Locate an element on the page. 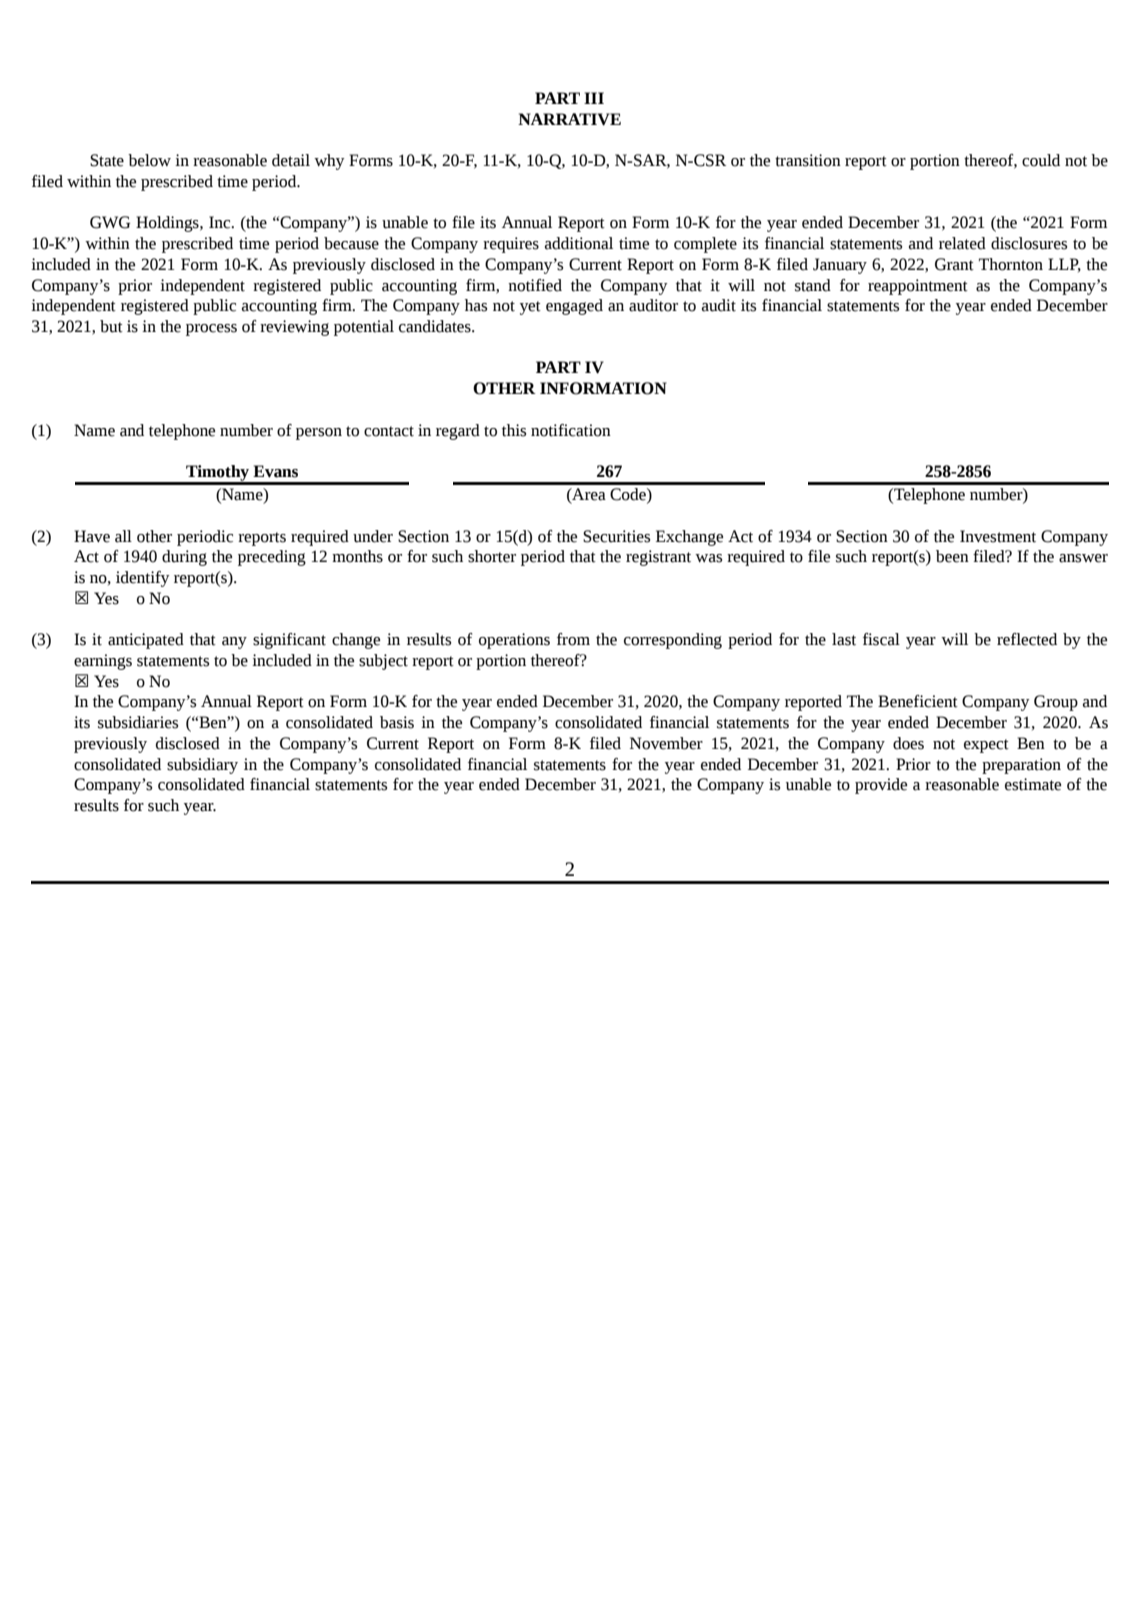  Investment is located at coordinates (998, 536).
